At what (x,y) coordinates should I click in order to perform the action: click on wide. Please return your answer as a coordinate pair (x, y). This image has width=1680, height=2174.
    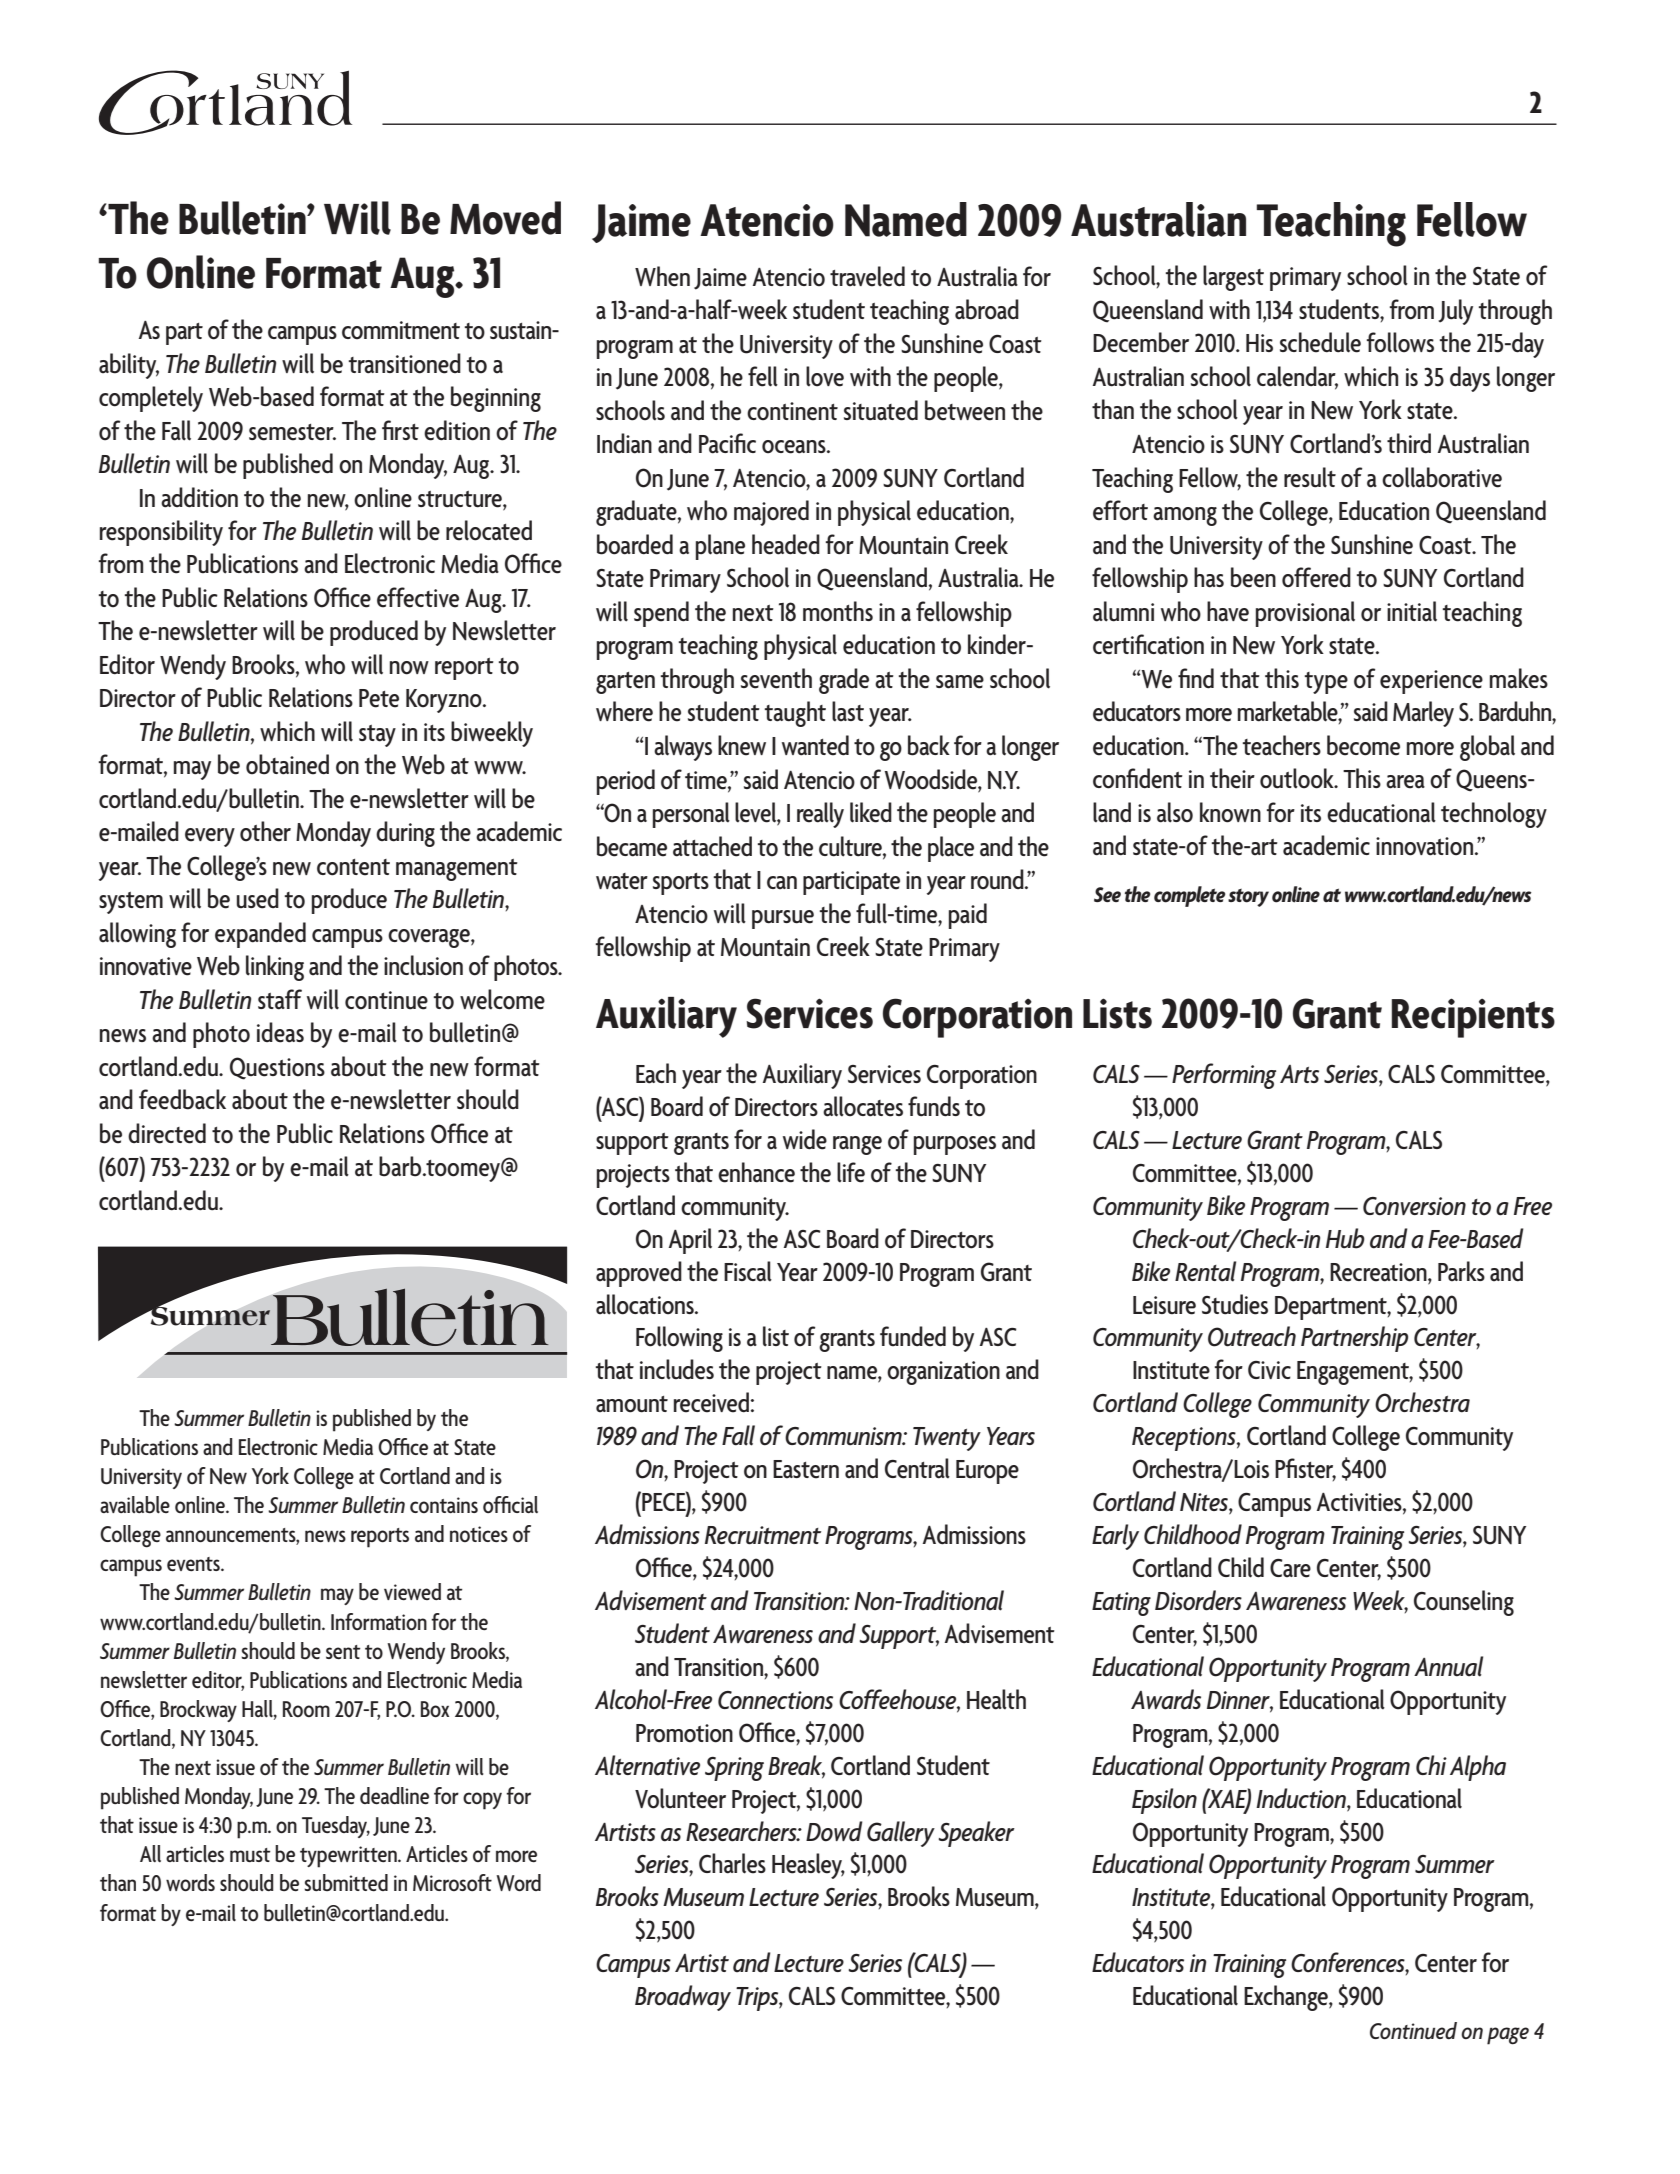
    Looking at the image, I should click on (805, 1139).
